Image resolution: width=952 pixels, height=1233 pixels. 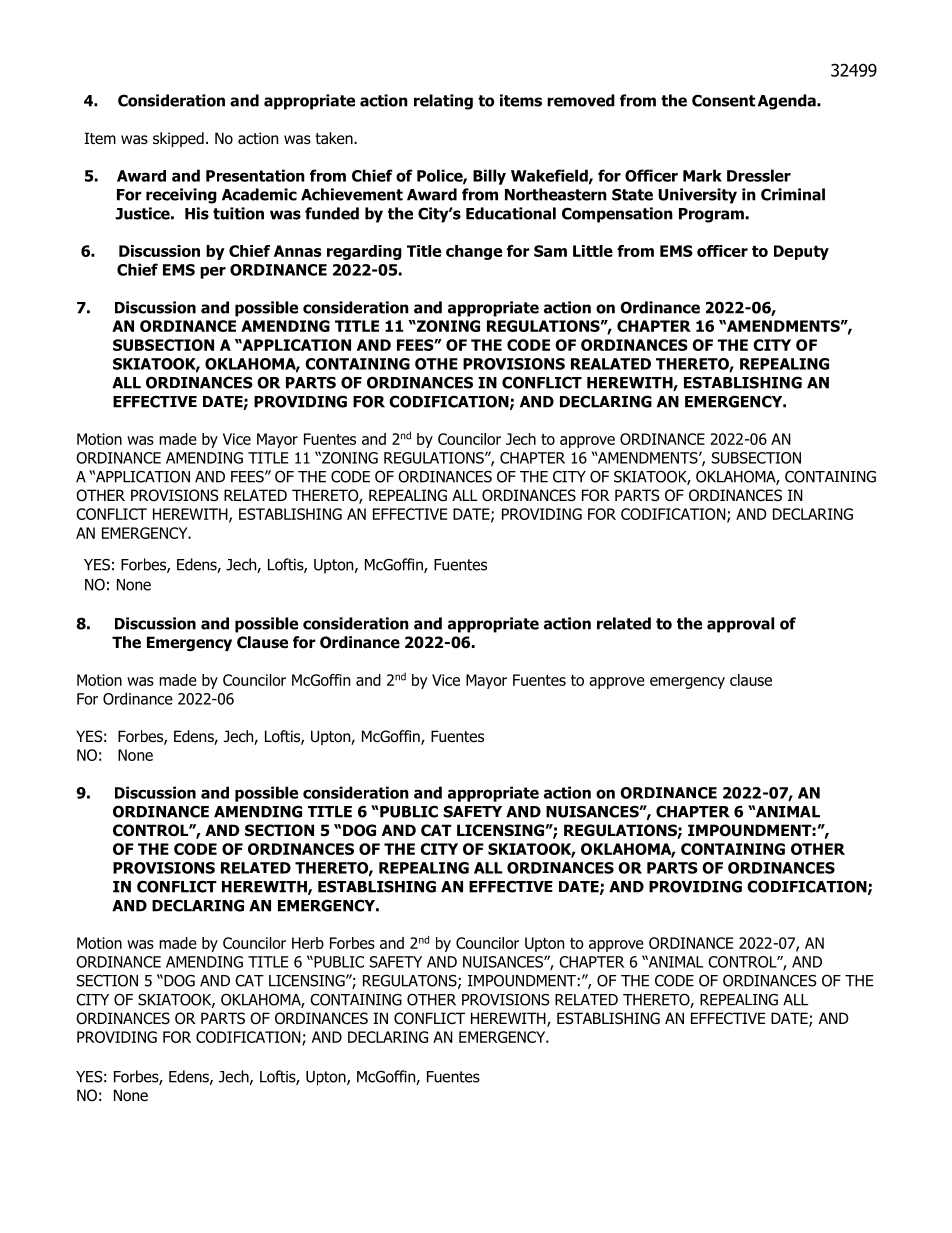 I want to click on approval, so click(x=740, y=625).
